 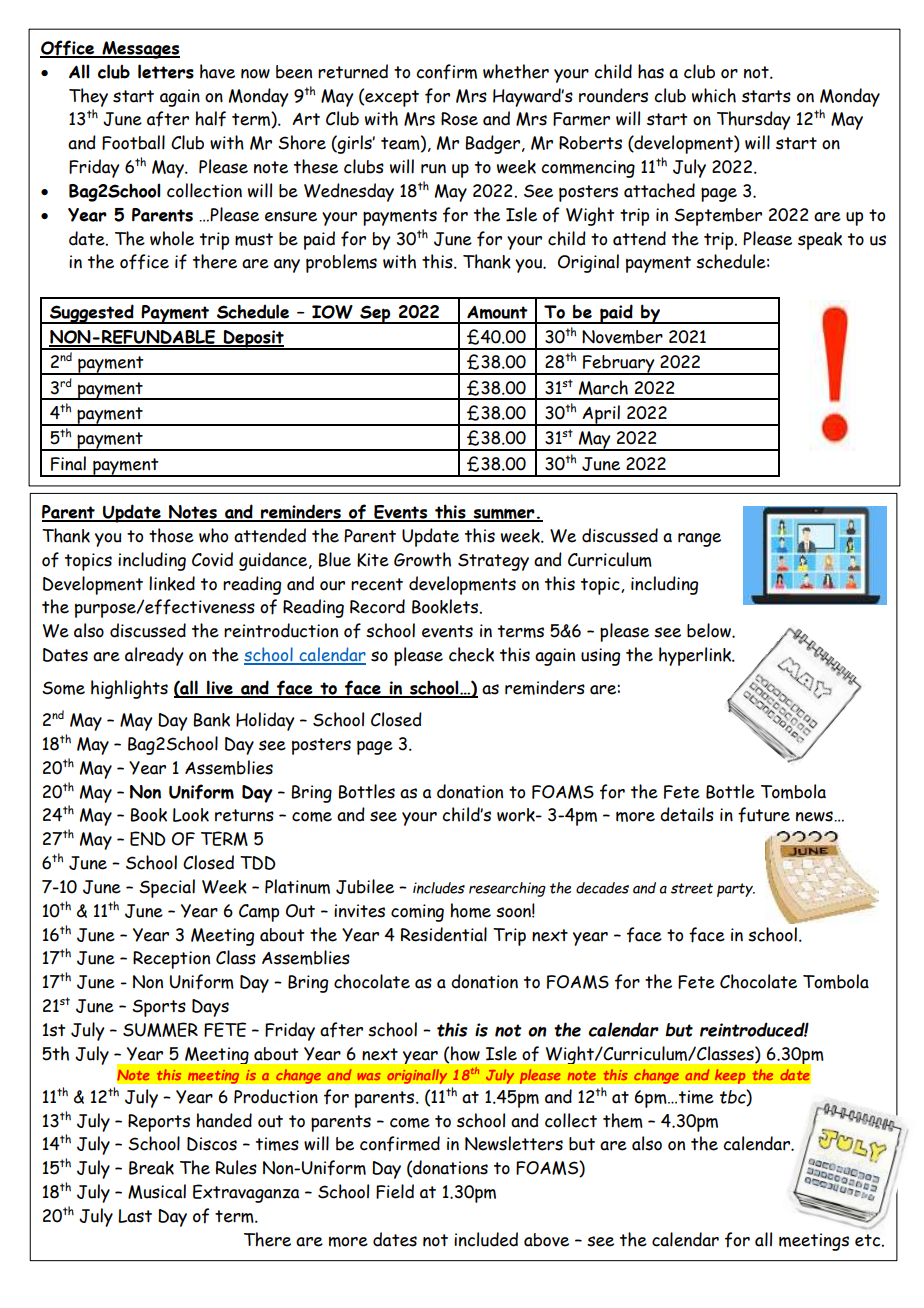 I want to click on Residential, so click(x=444, y=934).
